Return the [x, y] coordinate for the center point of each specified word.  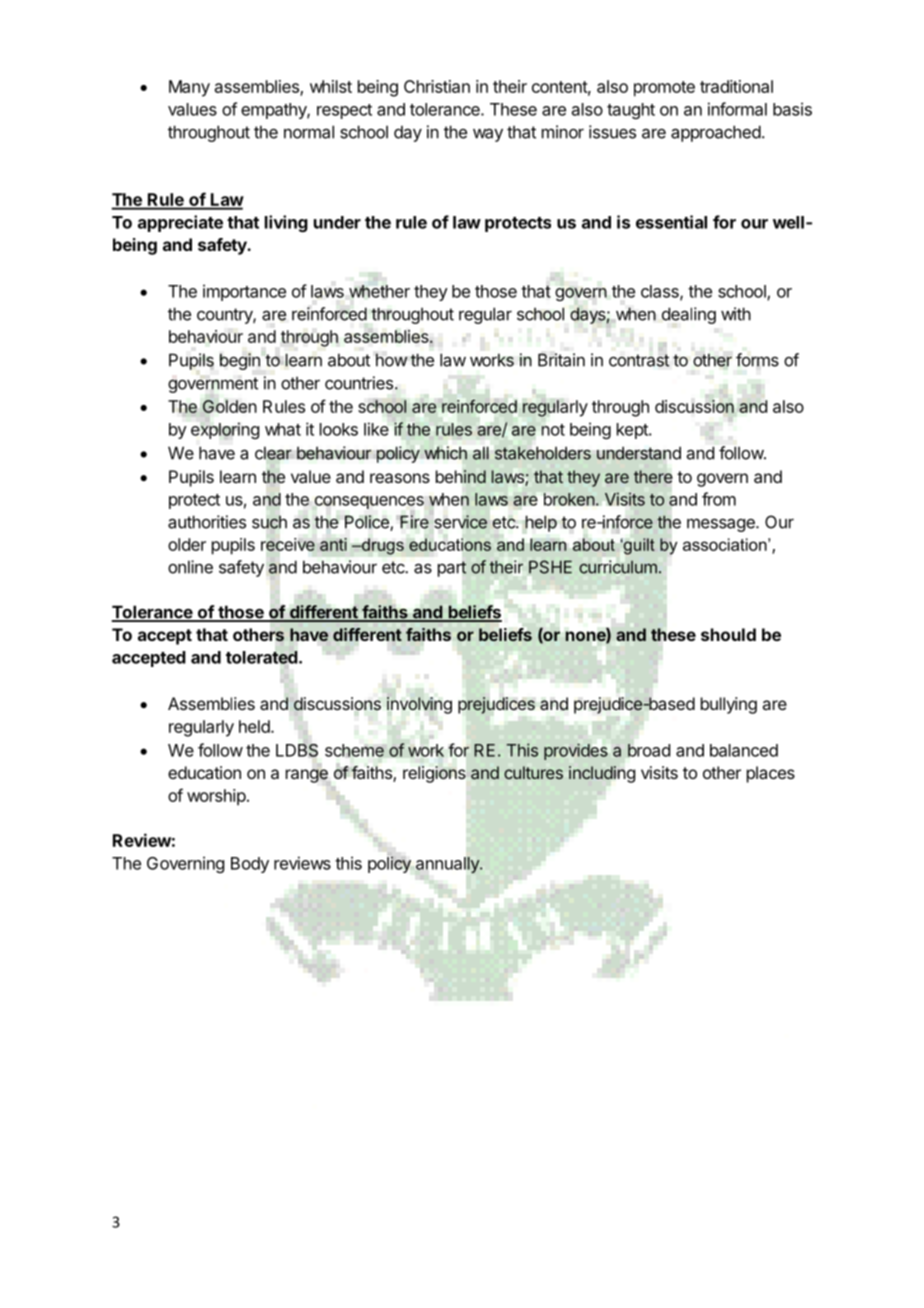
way [488, 135]
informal [737, 109]
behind [461, 477]
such [269, 522]
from [719, 499]
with [736, 314]
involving [419, 705]
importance [244, 292]
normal [309, 132]
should [728, 634]
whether [379, 291]
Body [250, 865]
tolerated [262, 657]
